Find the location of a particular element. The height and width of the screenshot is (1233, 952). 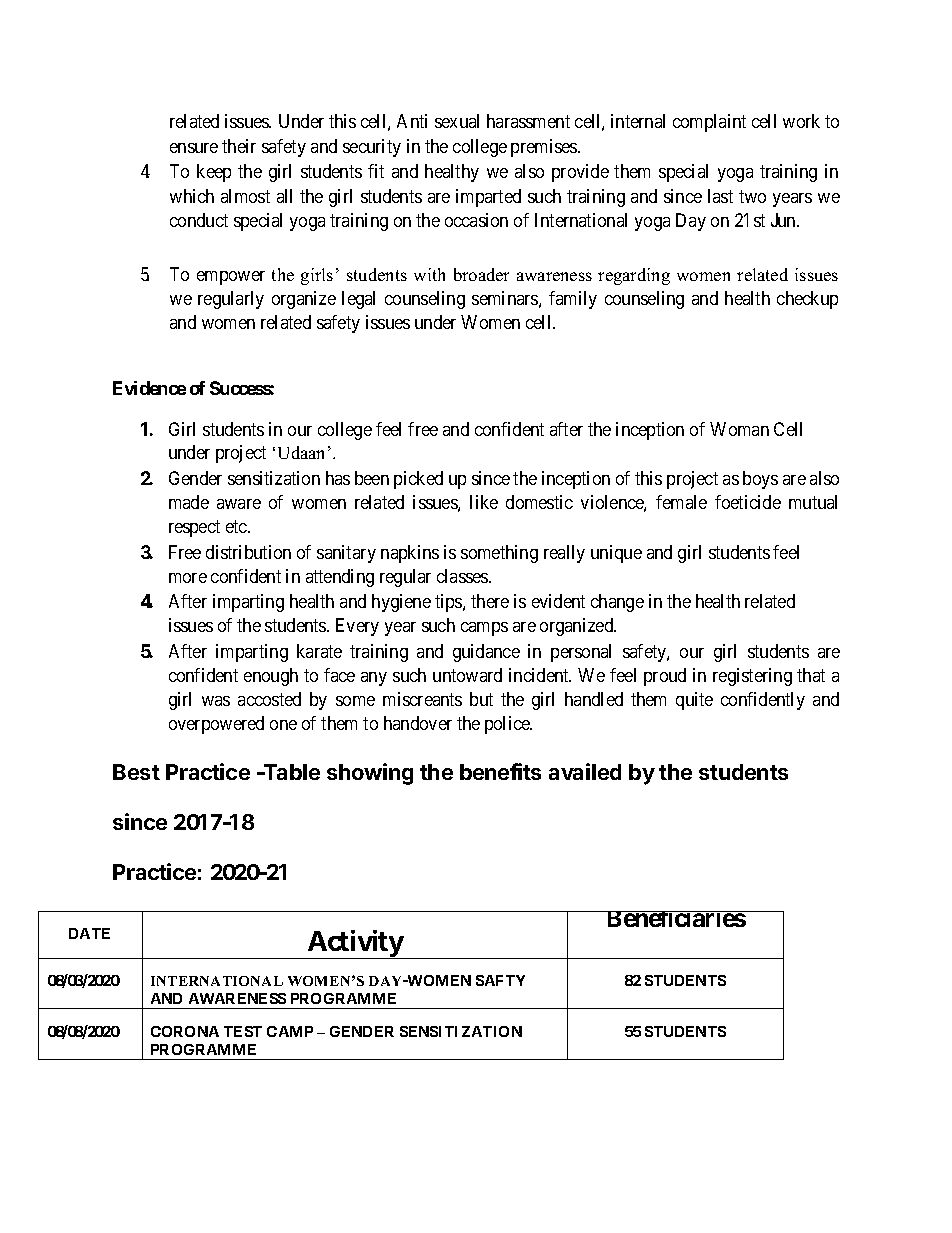

CORONA is located at coordinates (185, 1031).
